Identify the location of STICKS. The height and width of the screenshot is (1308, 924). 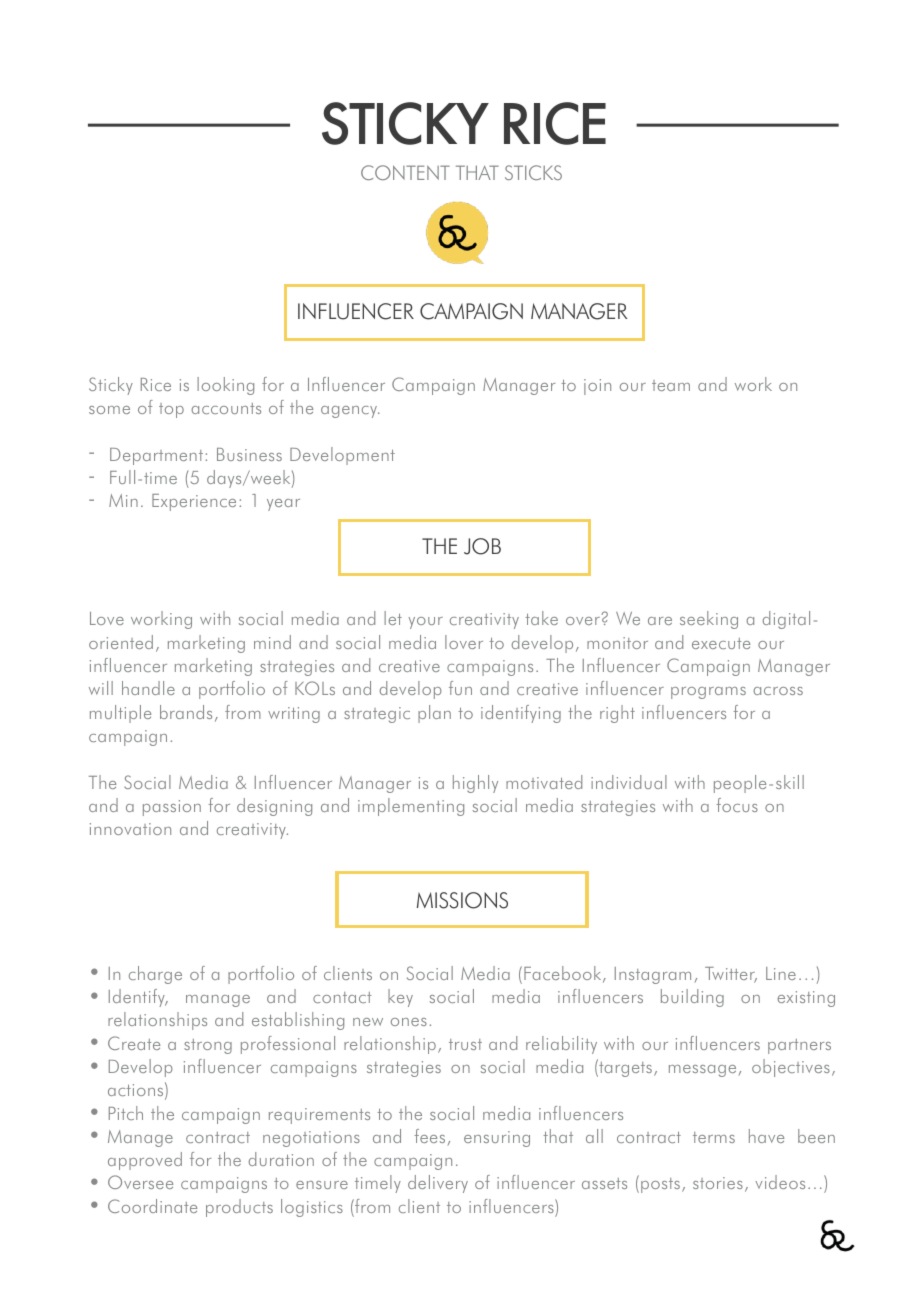
(533, 172).
